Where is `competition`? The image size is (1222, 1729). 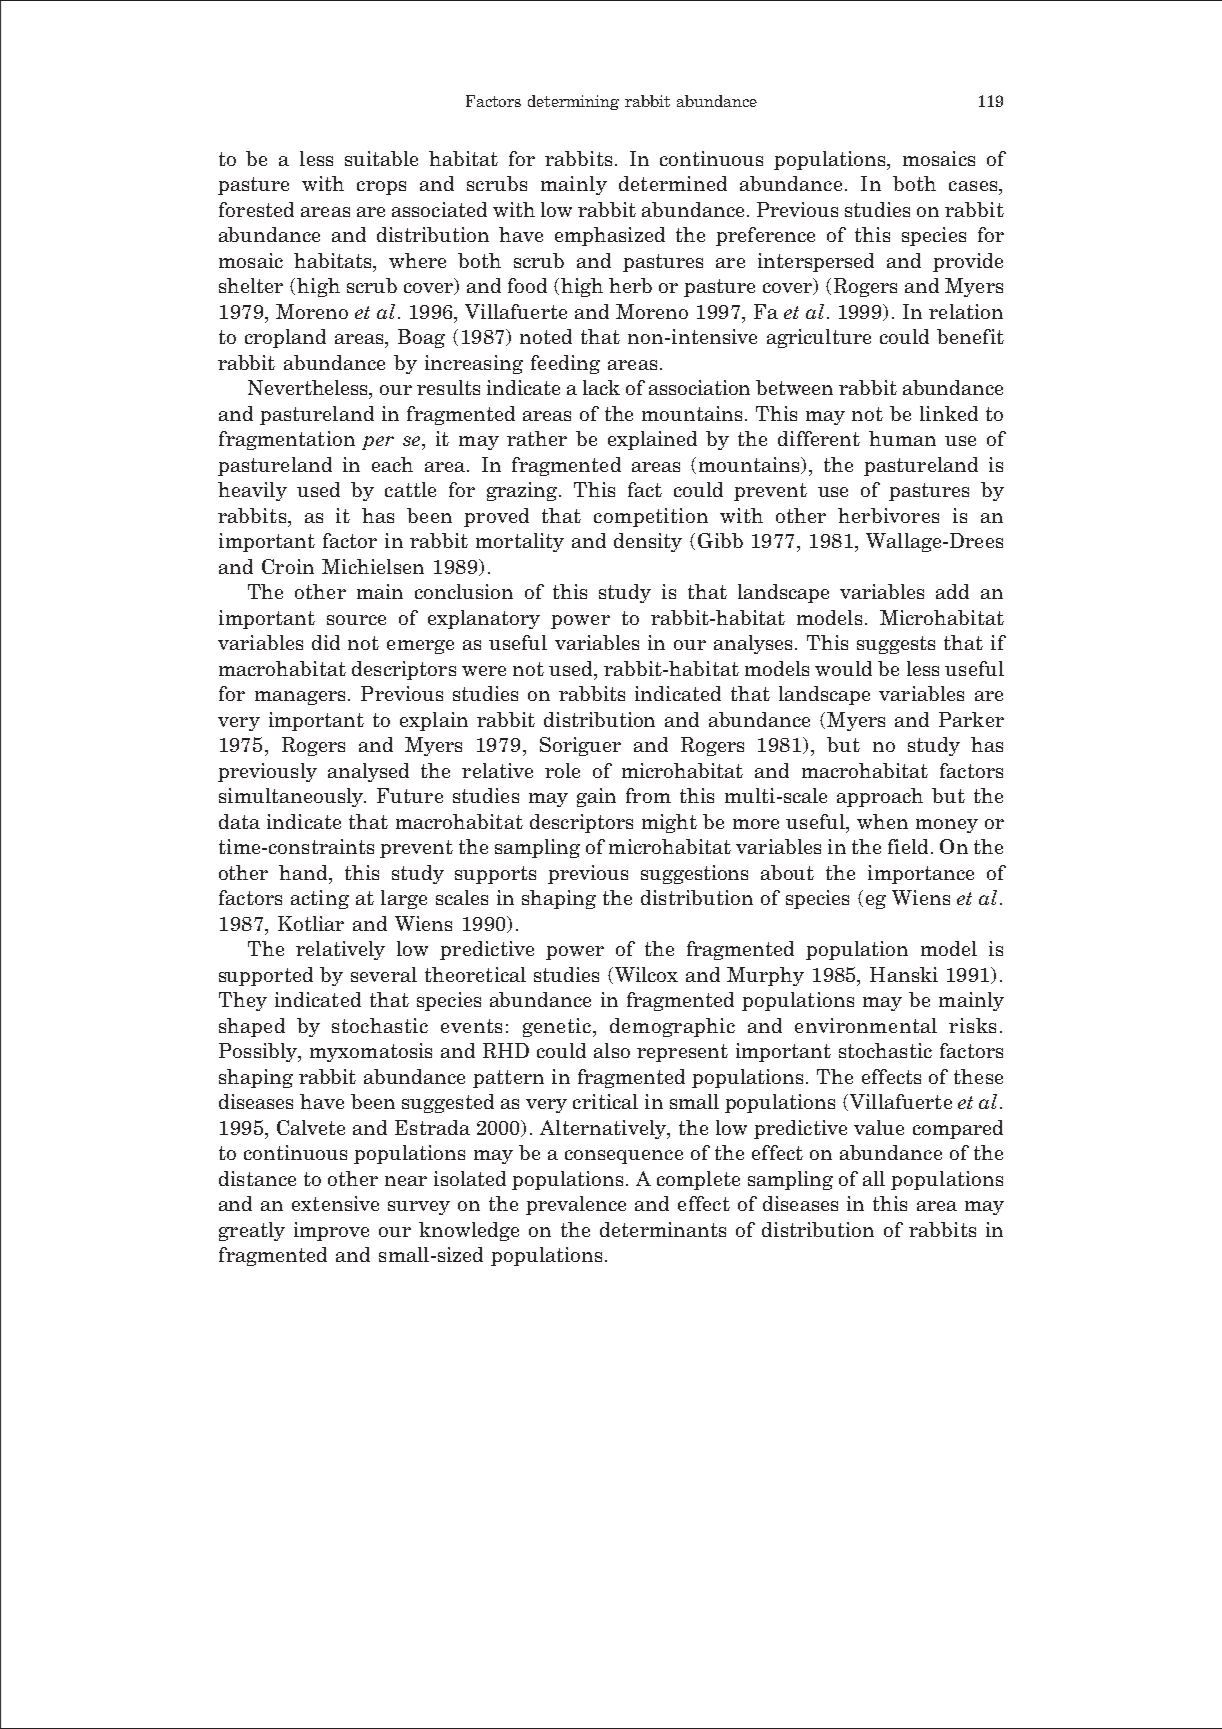
competition is located at coordinates (651, 517).
